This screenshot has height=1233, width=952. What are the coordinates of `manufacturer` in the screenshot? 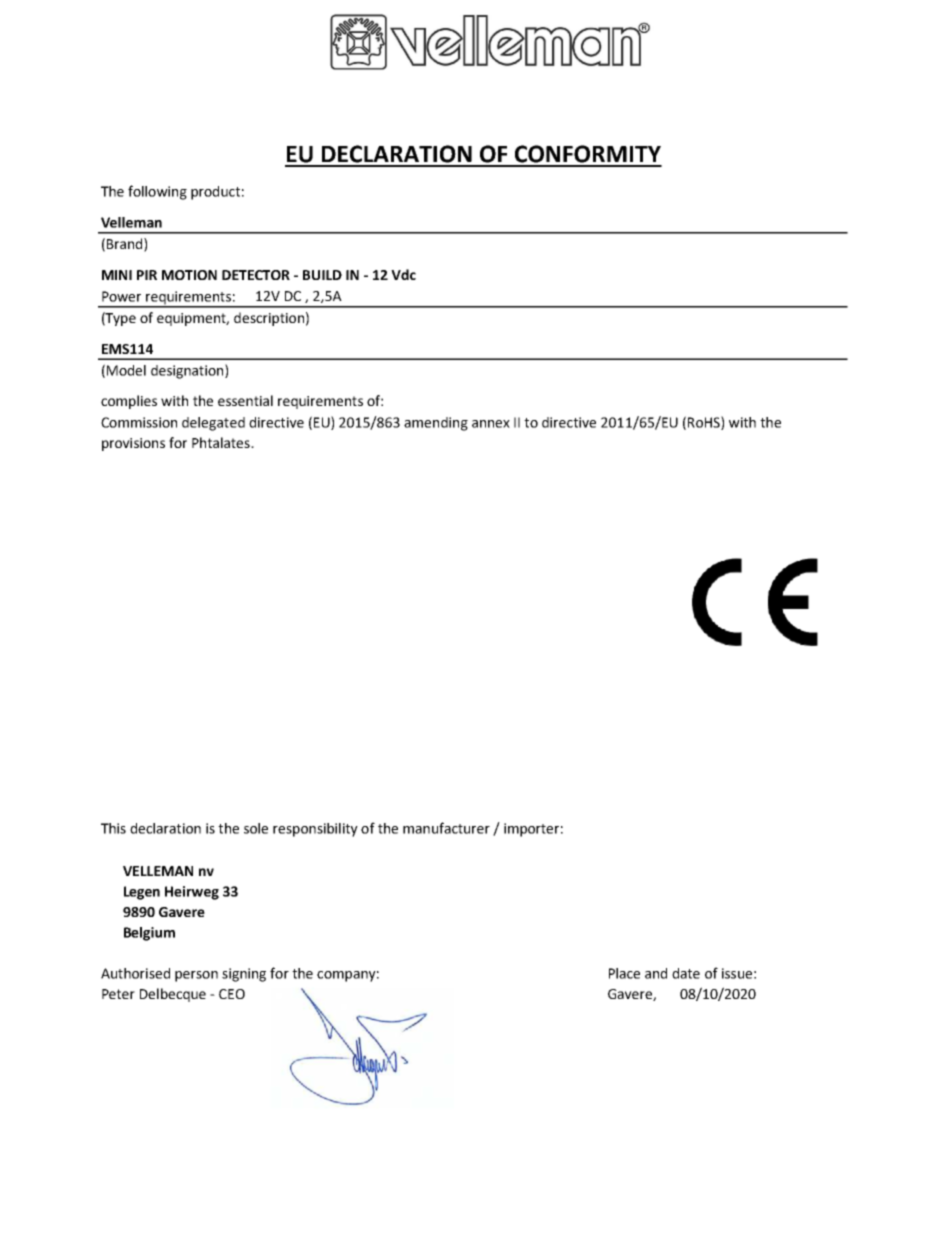 It's located at (446, 828).
